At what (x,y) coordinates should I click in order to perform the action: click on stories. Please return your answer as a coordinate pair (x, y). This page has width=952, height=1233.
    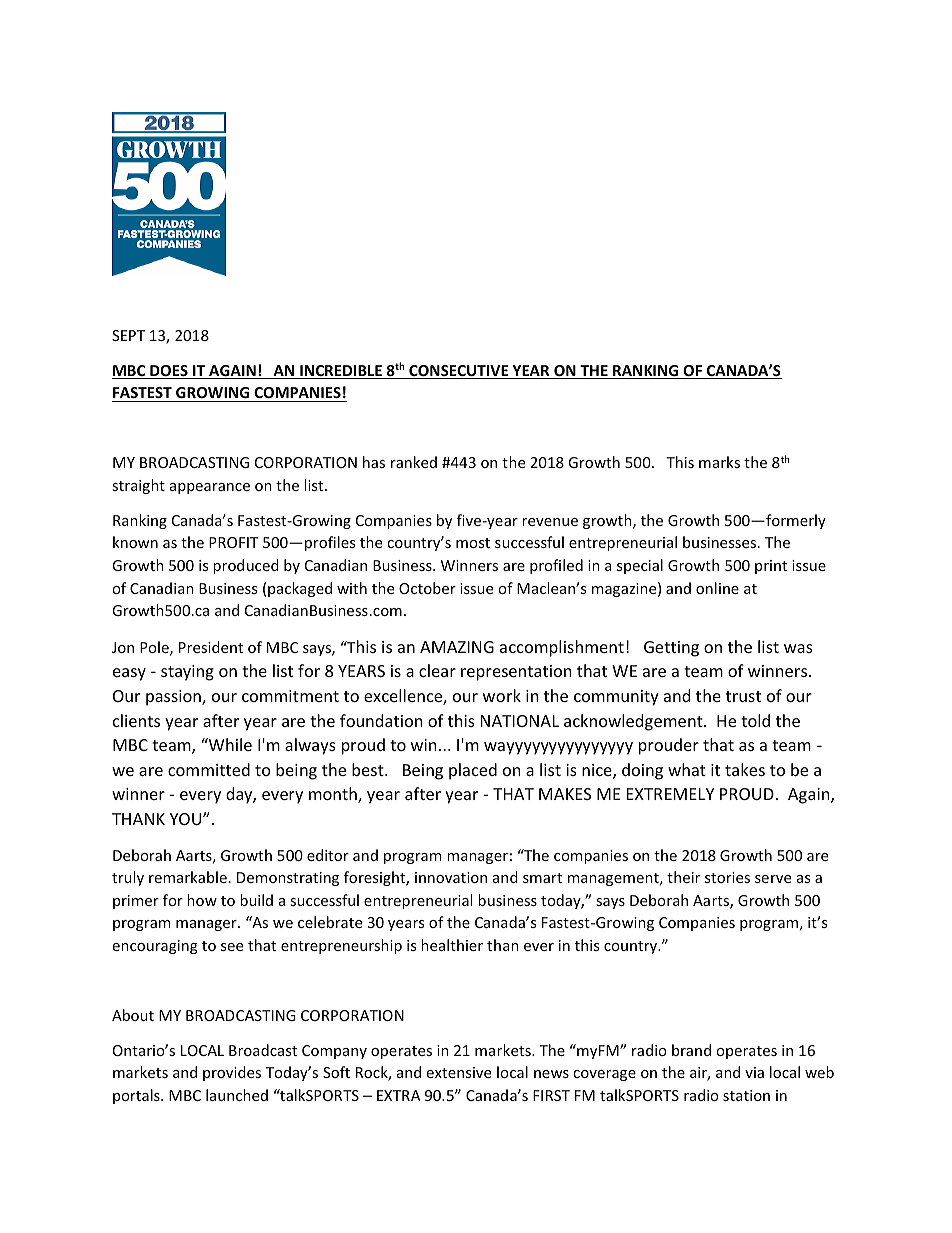
    Looking at the image, I should click on (727, 877).
